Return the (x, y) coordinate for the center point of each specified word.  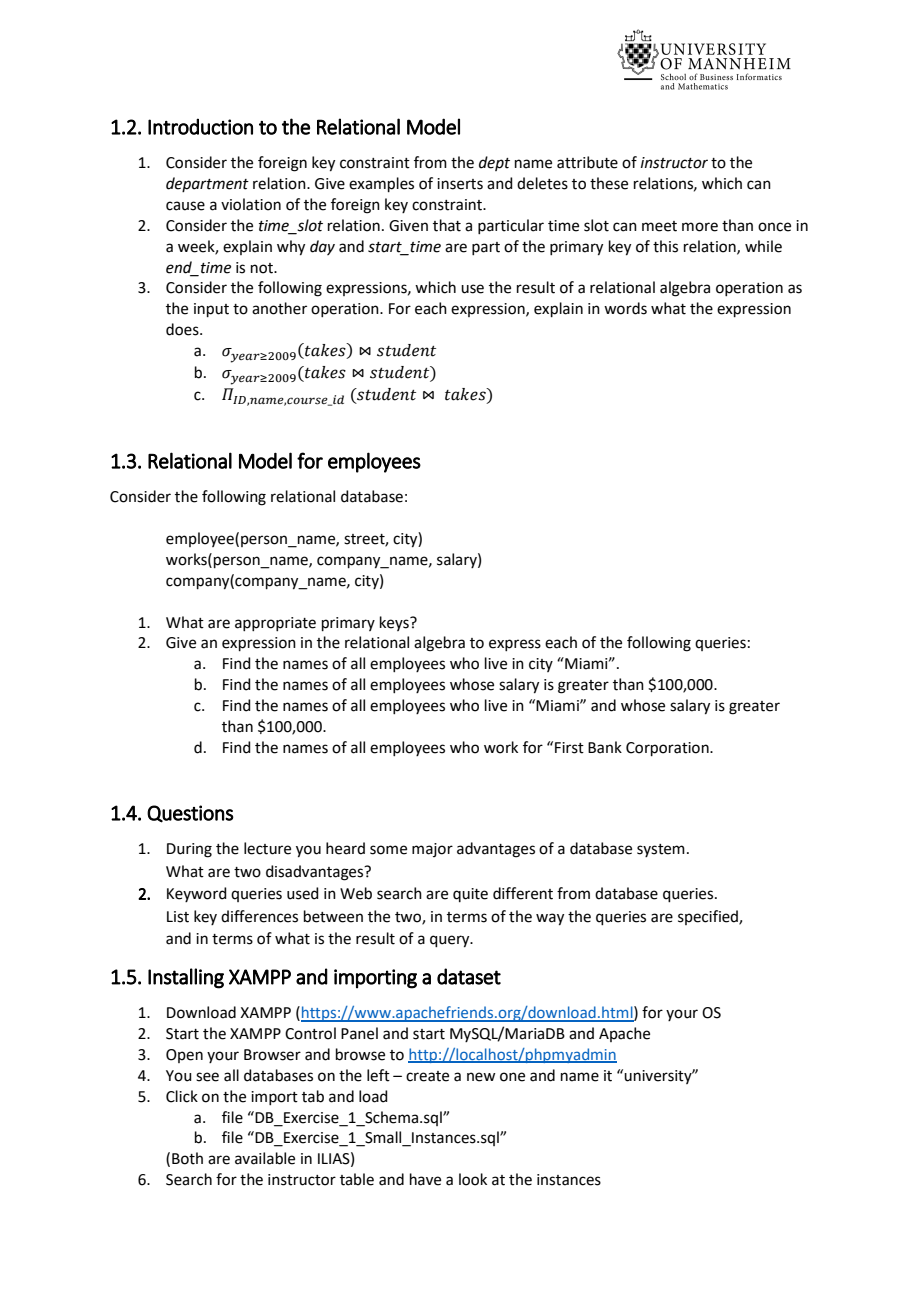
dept (494, 163)
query (451, 941)
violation (251, 204)
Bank (605, 747)
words (625, 308)
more (700, 227)
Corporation (668, 749)
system (661, 850)
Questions (190, 814)
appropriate (275, 624)
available (265, 1158)
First (569, 748)
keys (395, 623)
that (447, 225)
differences (259, 916)
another (279, 308)
